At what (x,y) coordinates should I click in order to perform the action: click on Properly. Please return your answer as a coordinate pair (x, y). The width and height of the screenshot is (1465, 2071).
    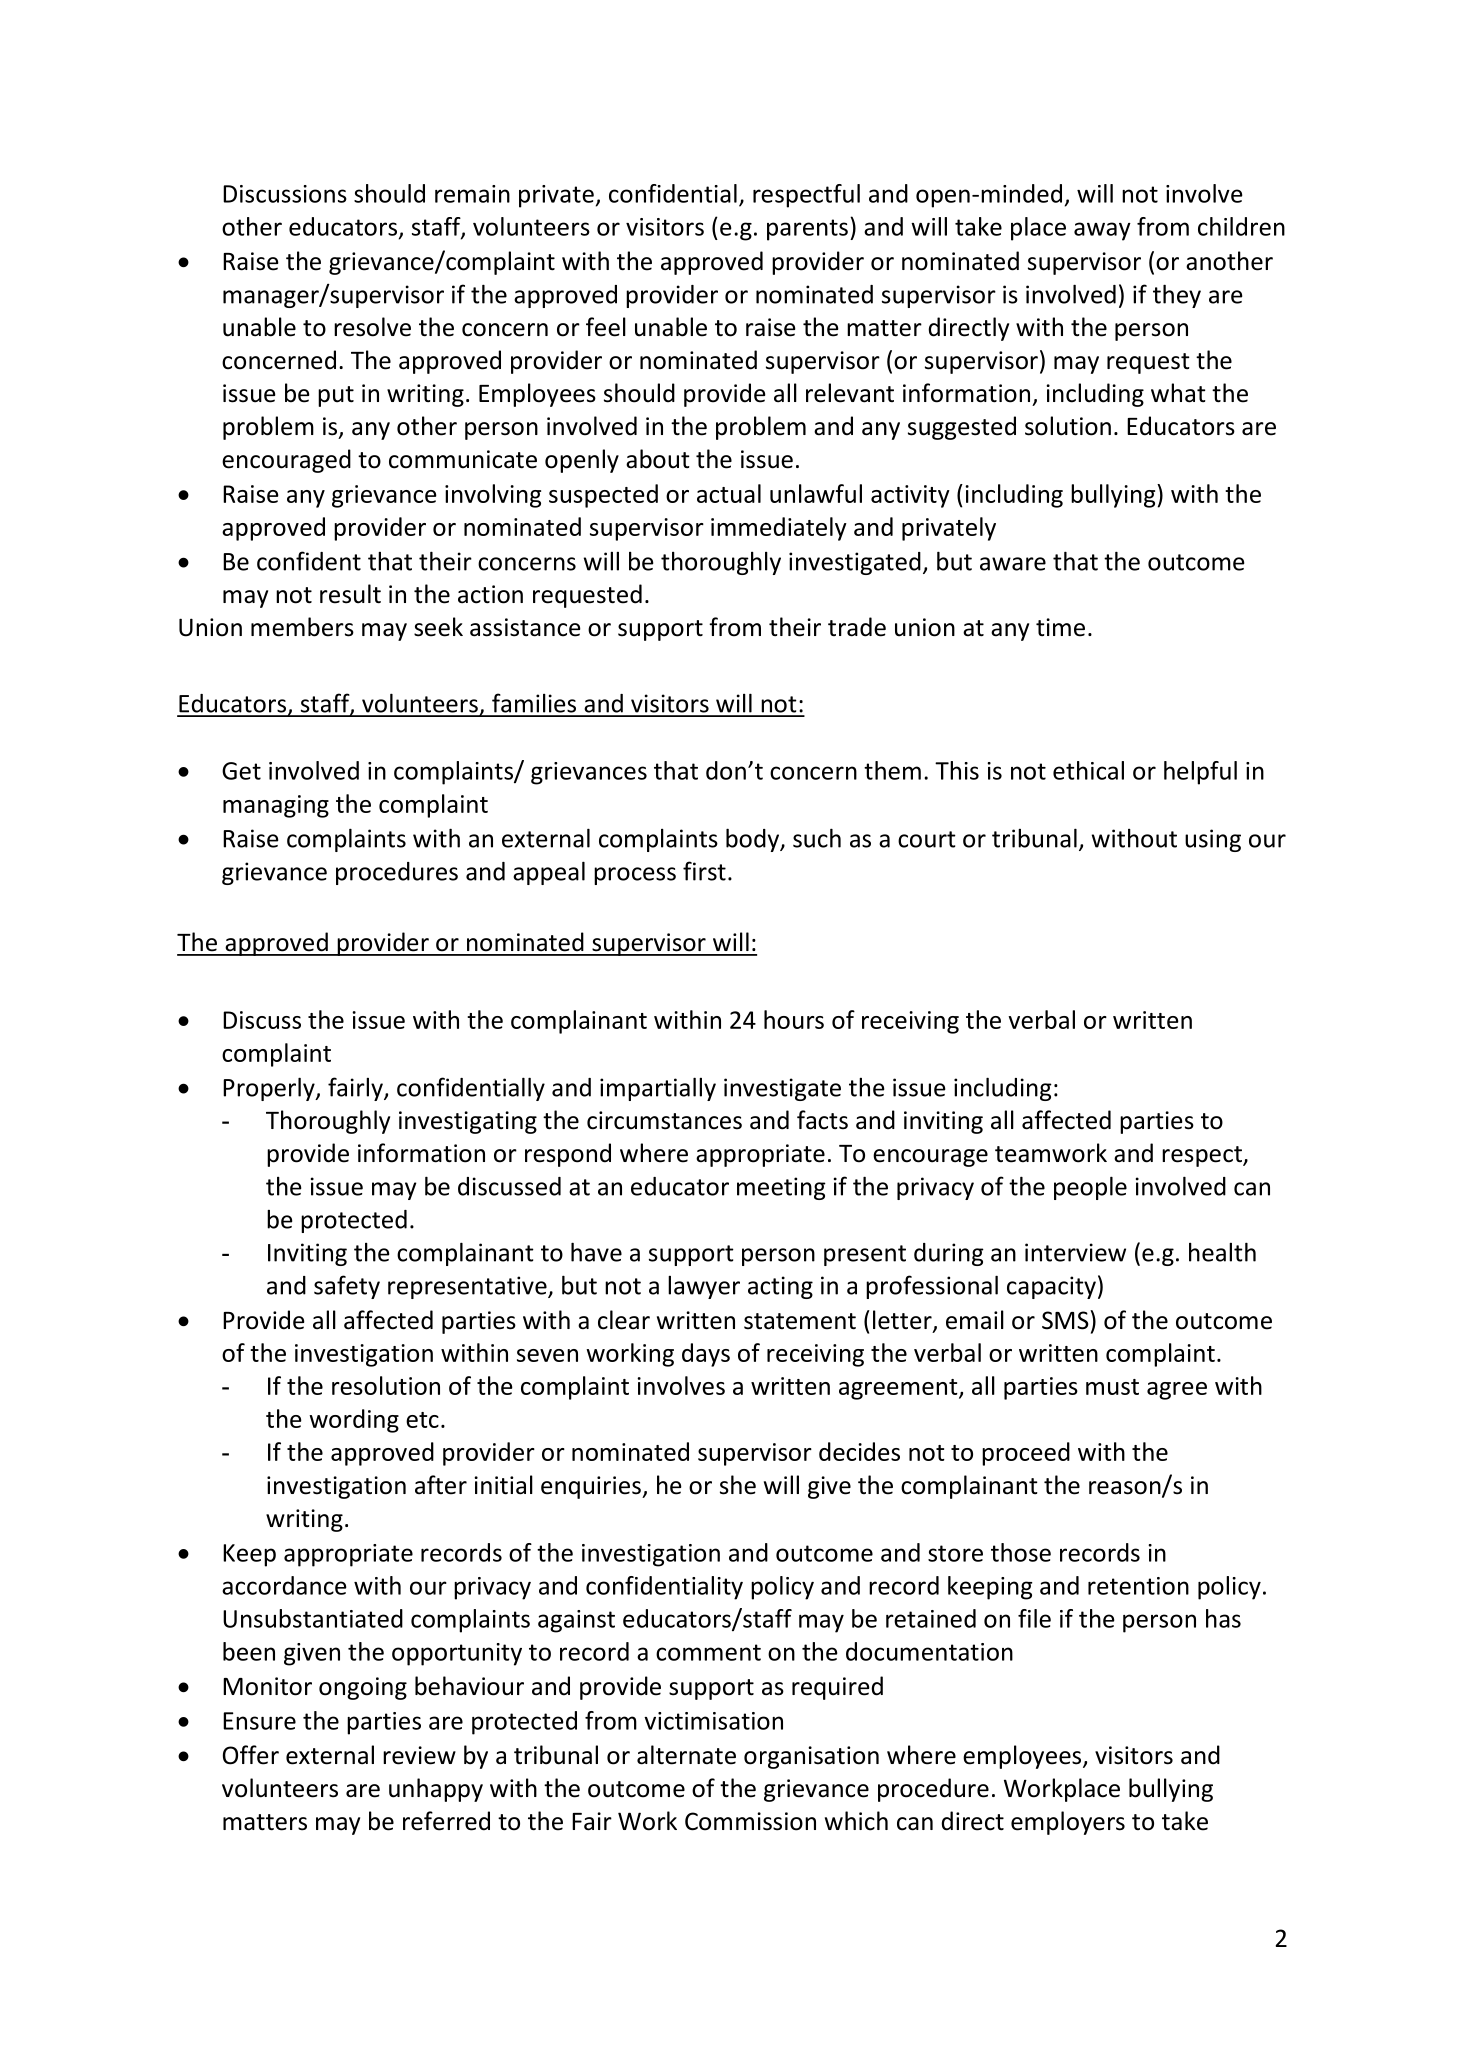
    Looking at the image, I should click on (270, 1089).
